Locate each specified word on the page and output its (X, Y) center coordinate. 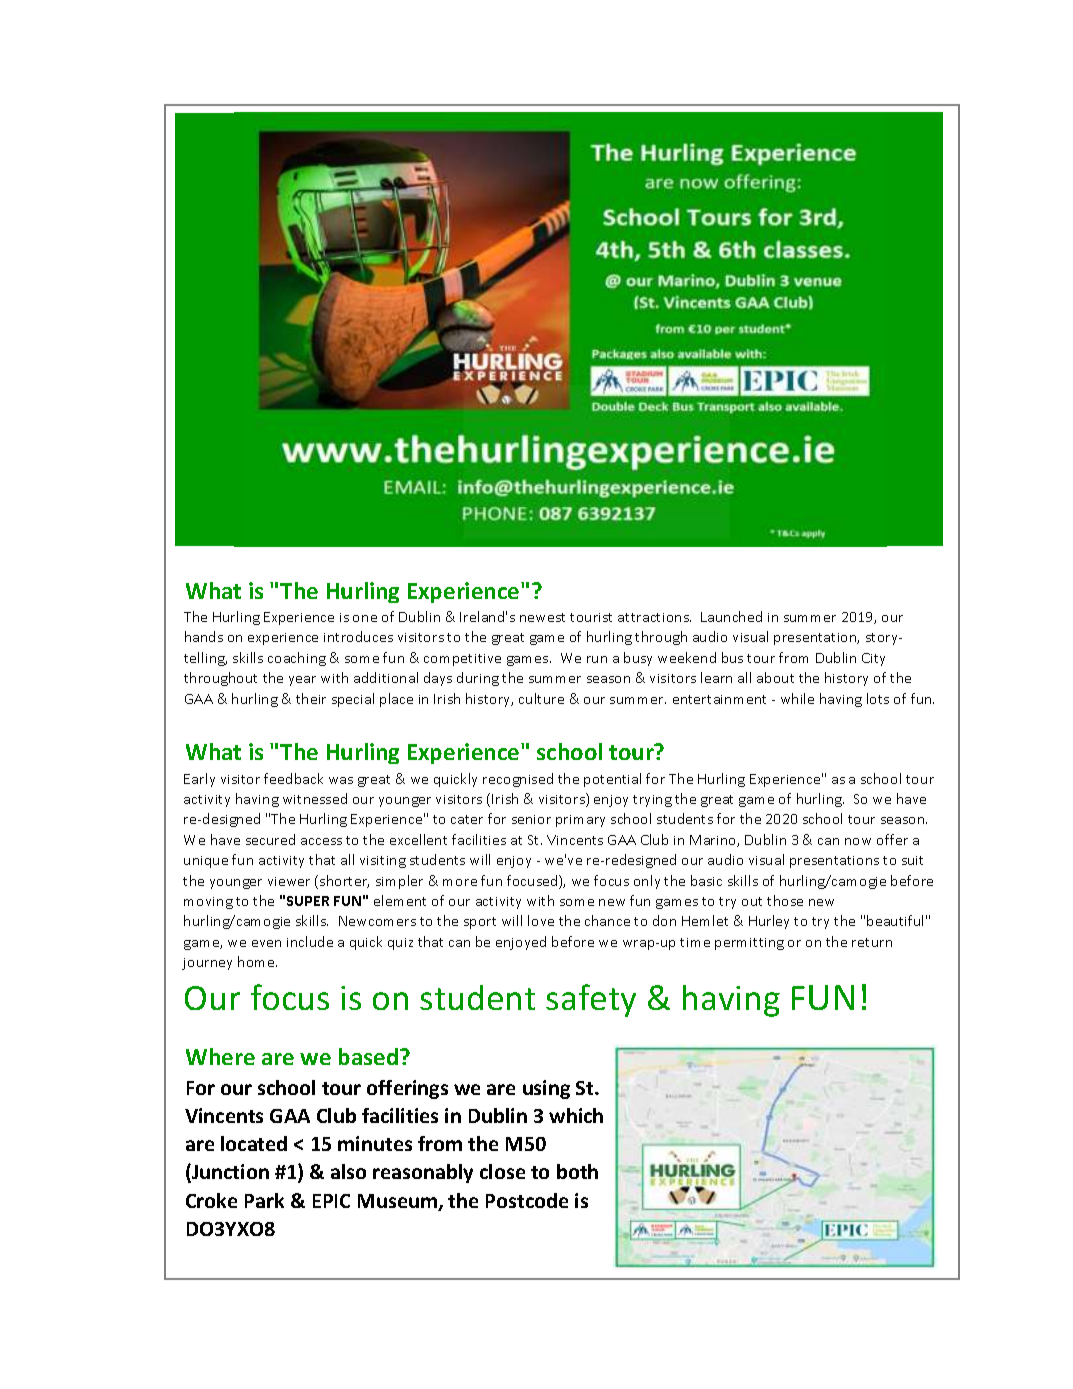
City (873, 659)
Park (264, 1200)
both (577, 1171)
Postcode (527, 1200)
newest (542, 617)
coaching (297, 659)
